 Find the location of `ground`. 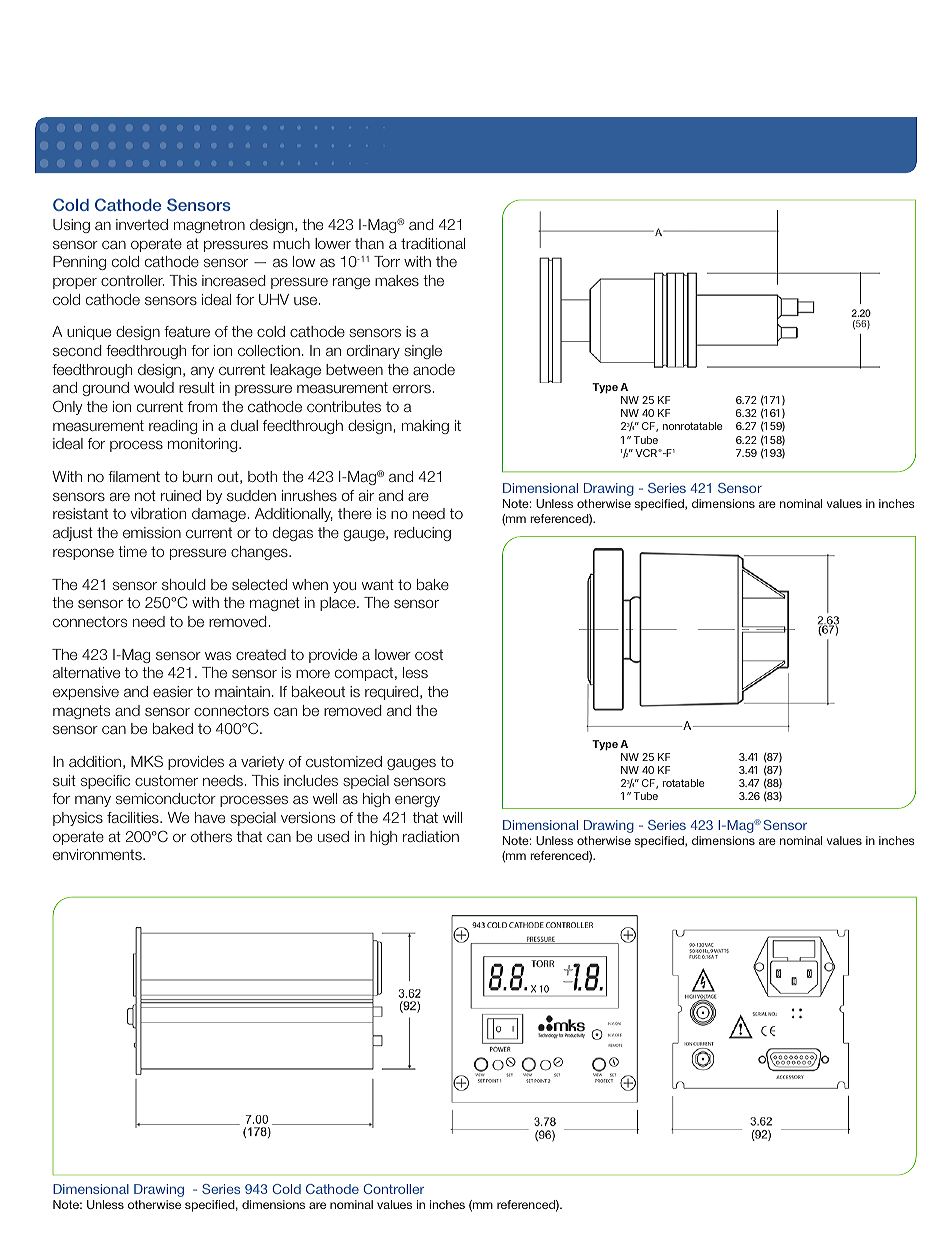

ground is located at coordinates (106, 389).
